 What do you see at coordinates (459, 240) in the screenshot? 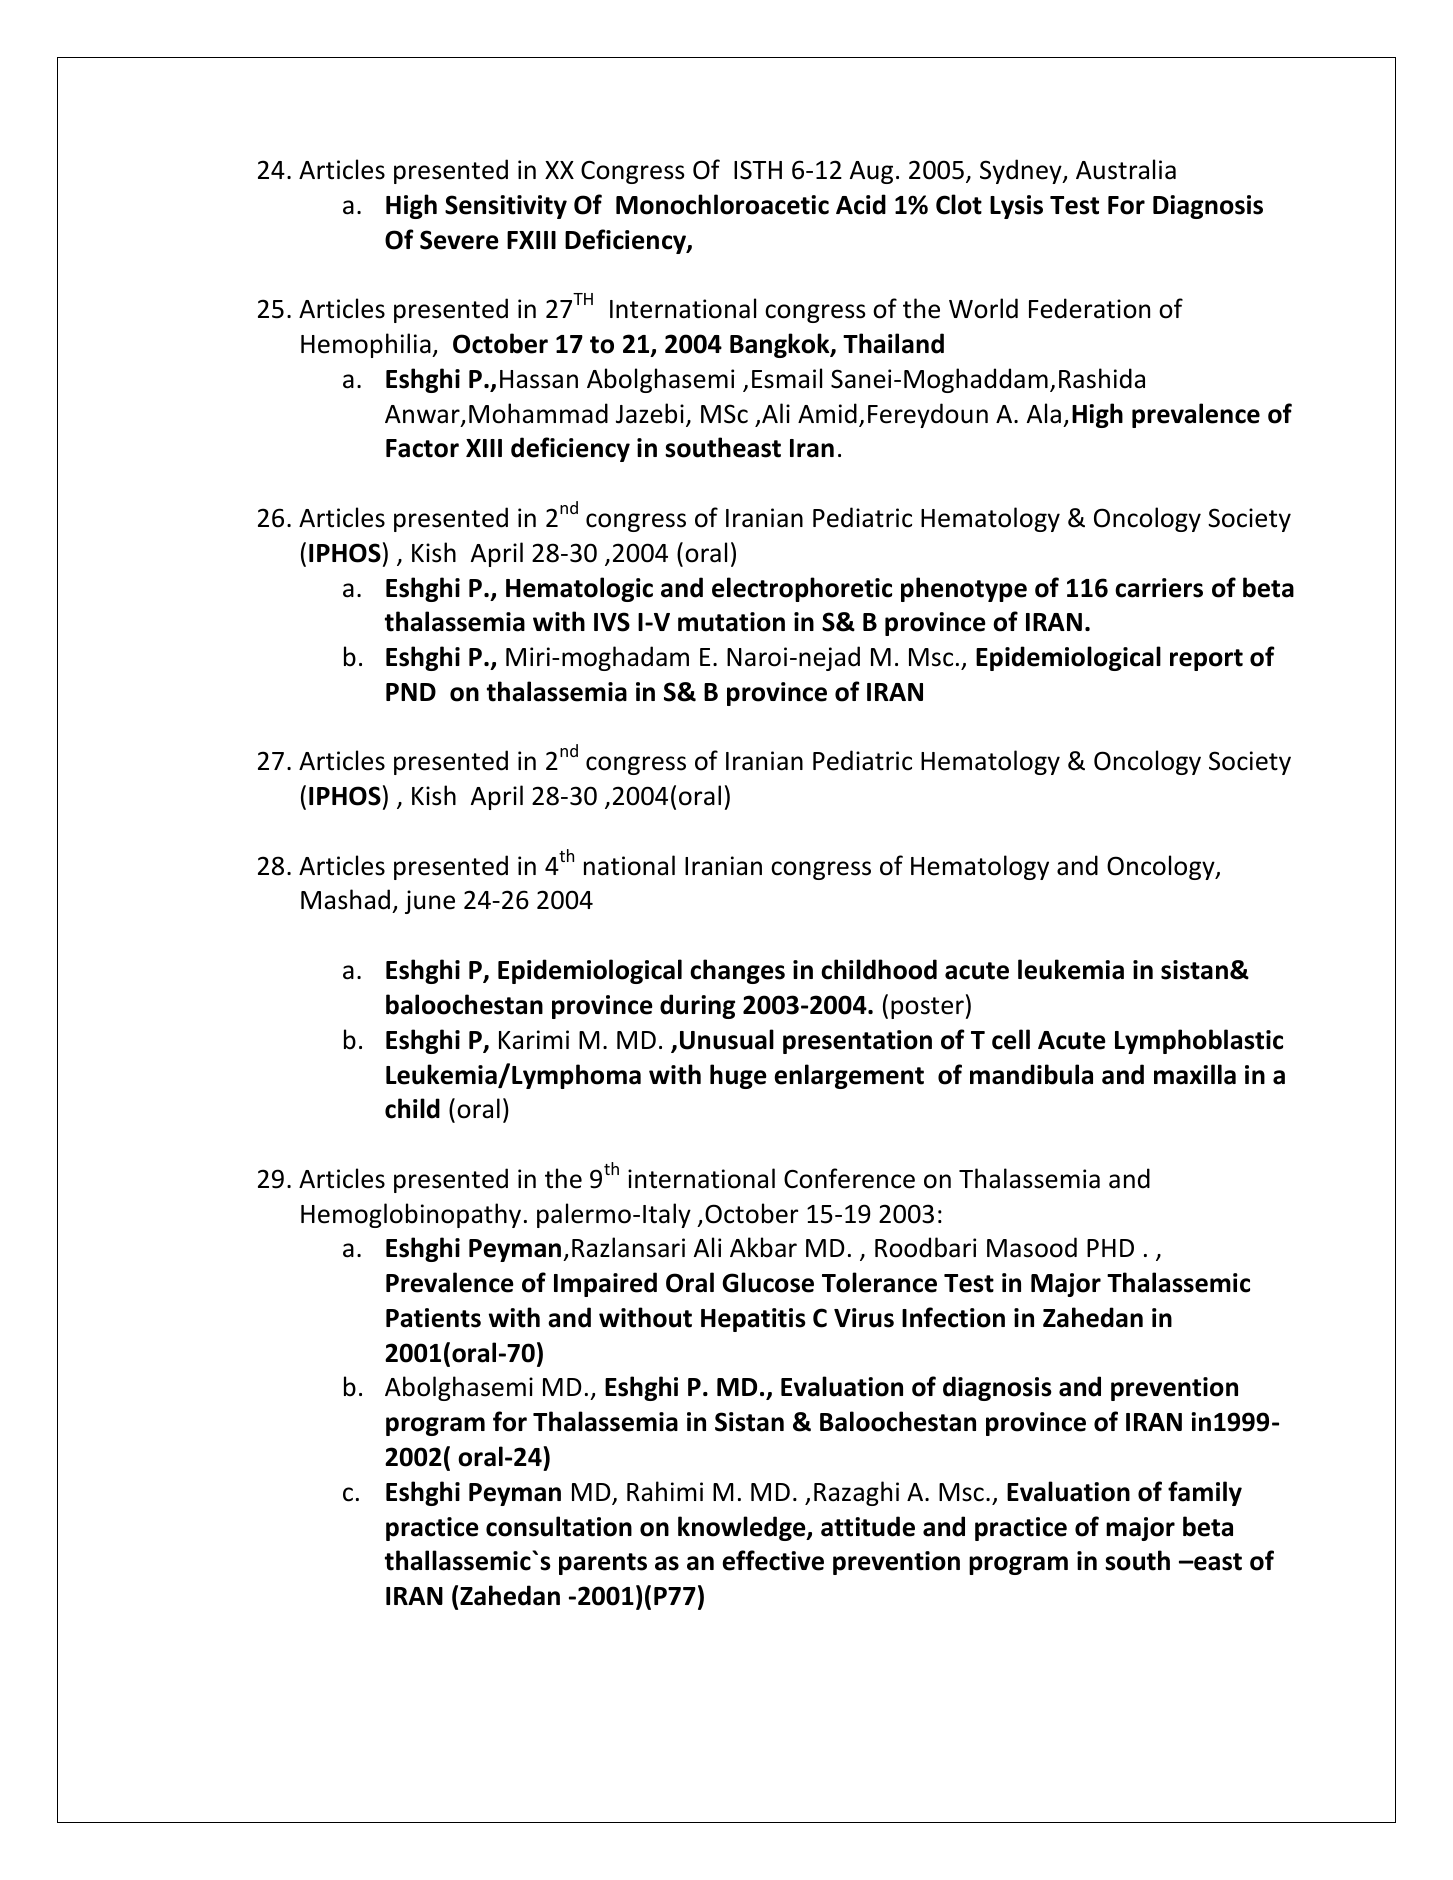
I see `Severe` at bounding box center [459, 240].
